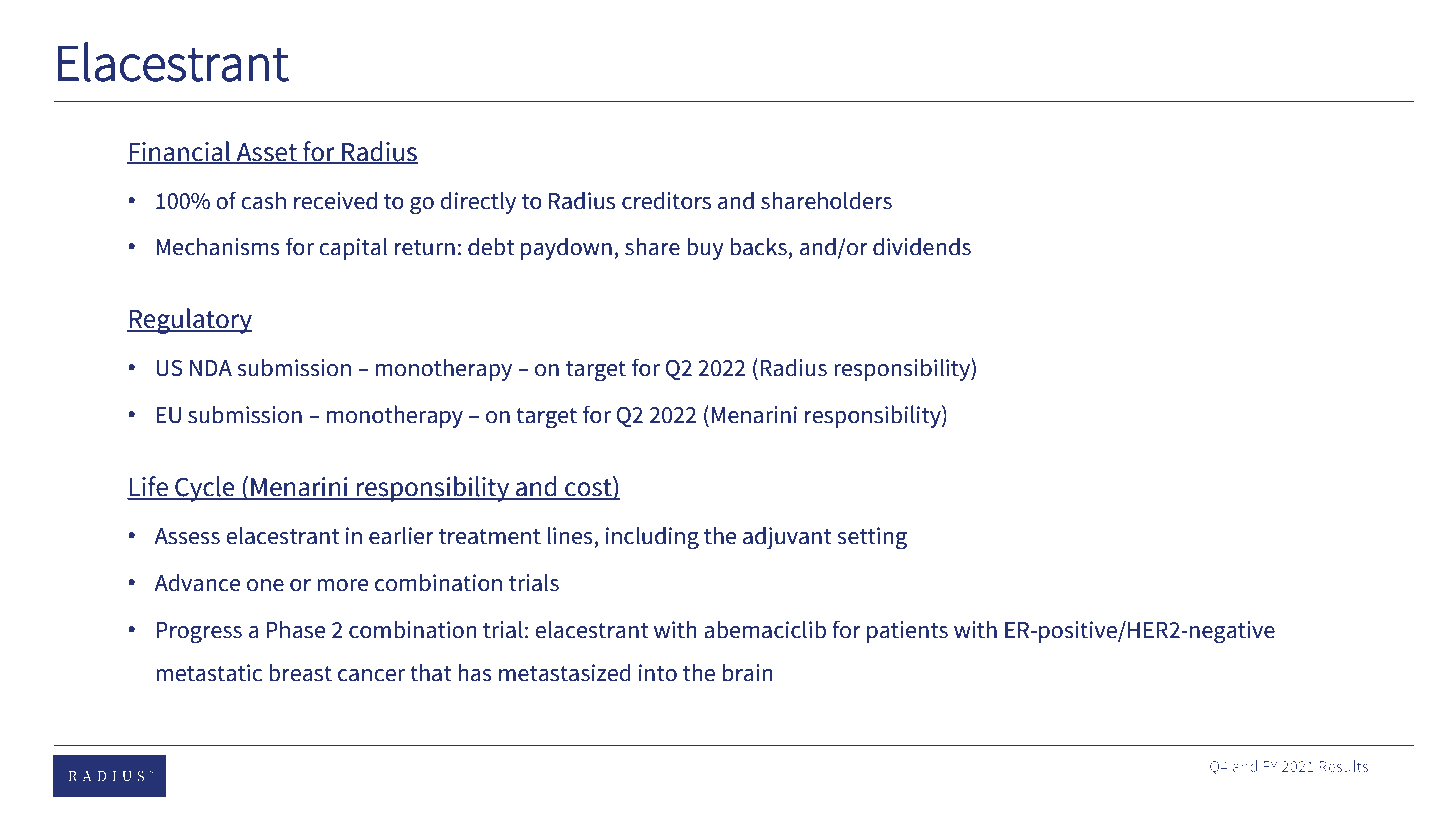 Image resolution: width=1456 pixels, height=819 pixels. What do you see at coordinates (787, 538) in the image?
I see `adjuvant` at bounding box center [787, 538].
